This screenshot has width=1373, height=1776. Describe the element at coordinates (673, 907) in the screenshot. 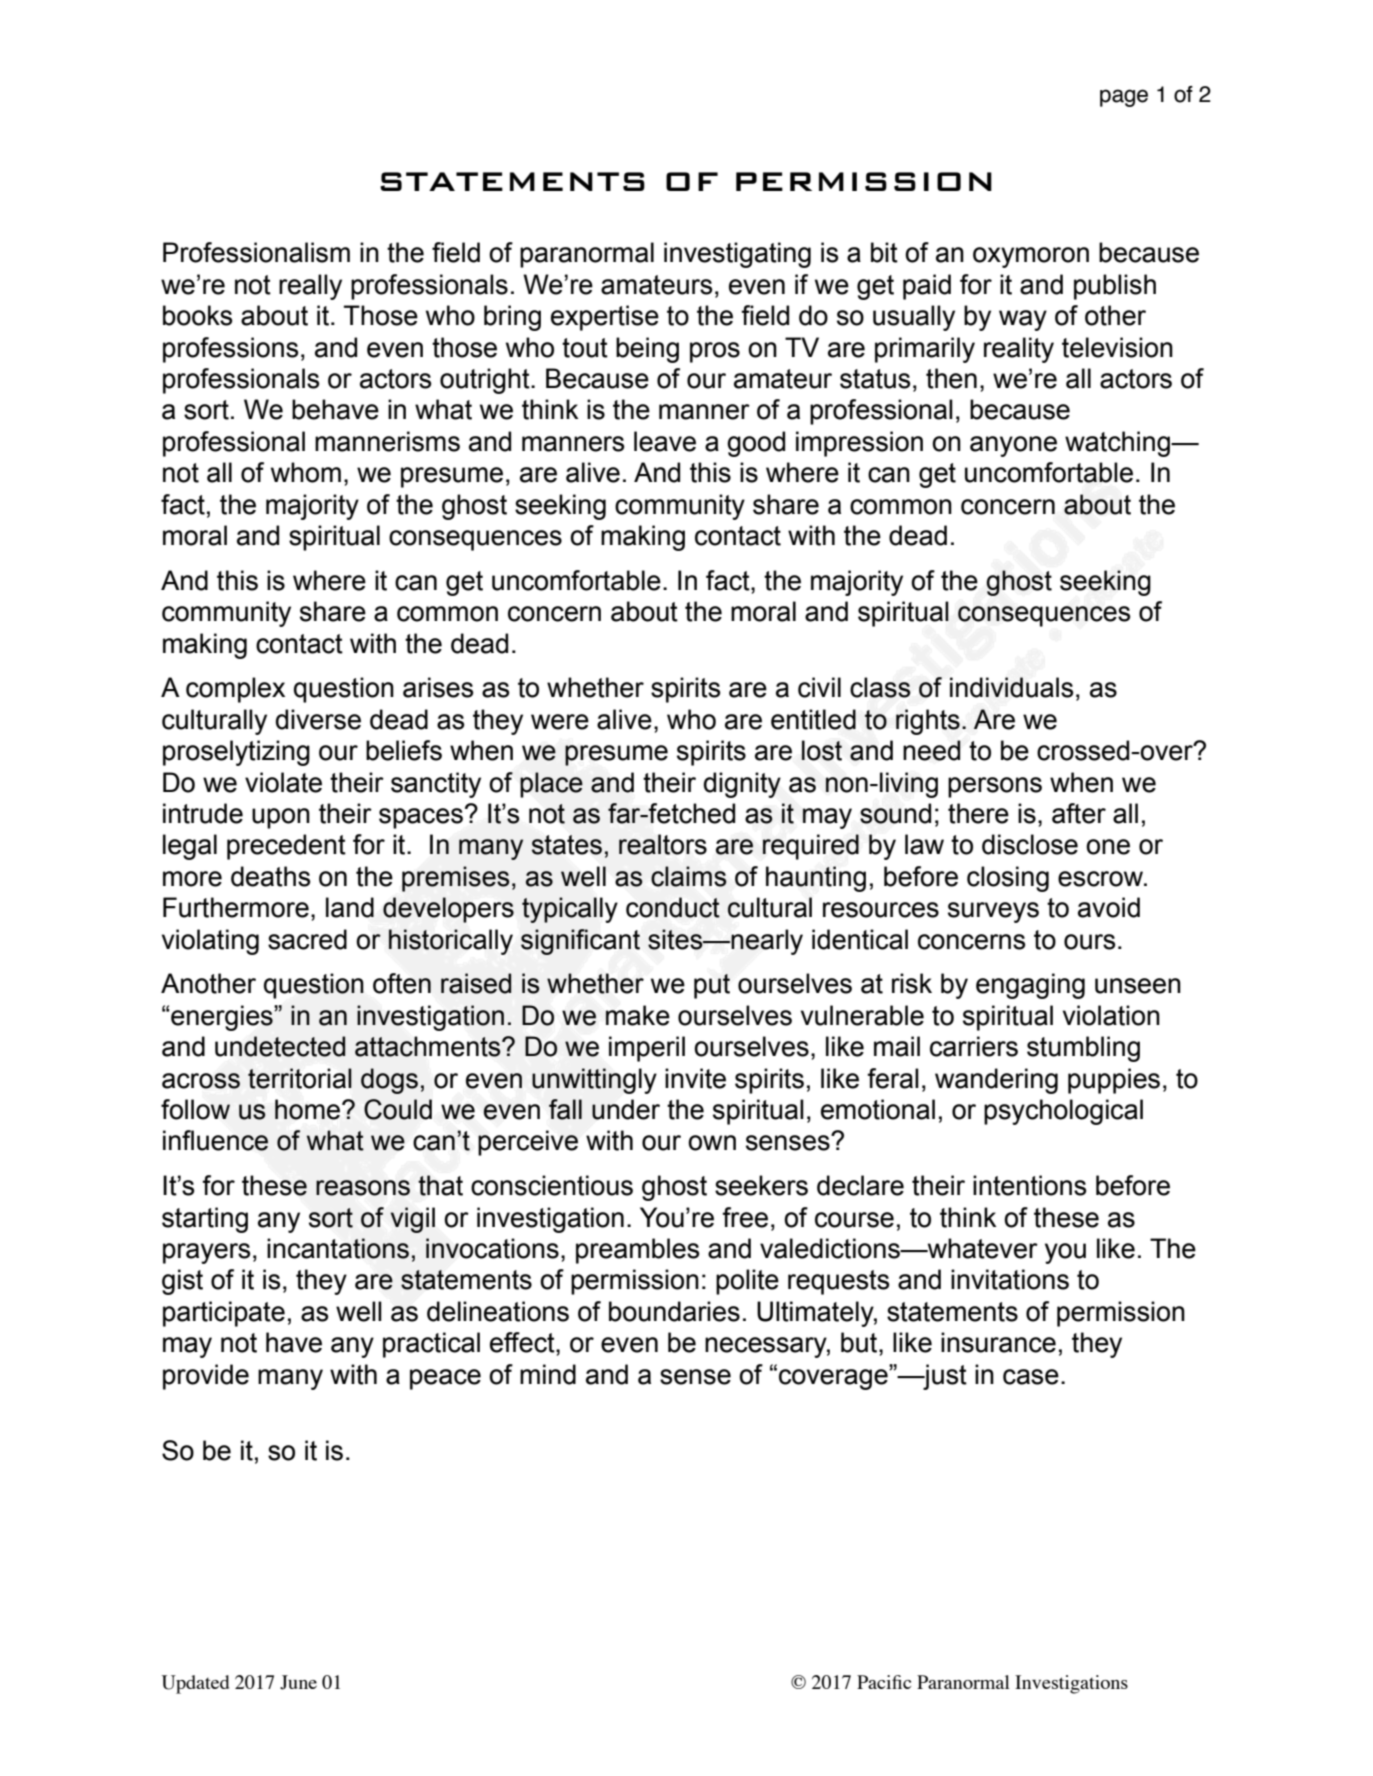

I see `conduct` at that location.
